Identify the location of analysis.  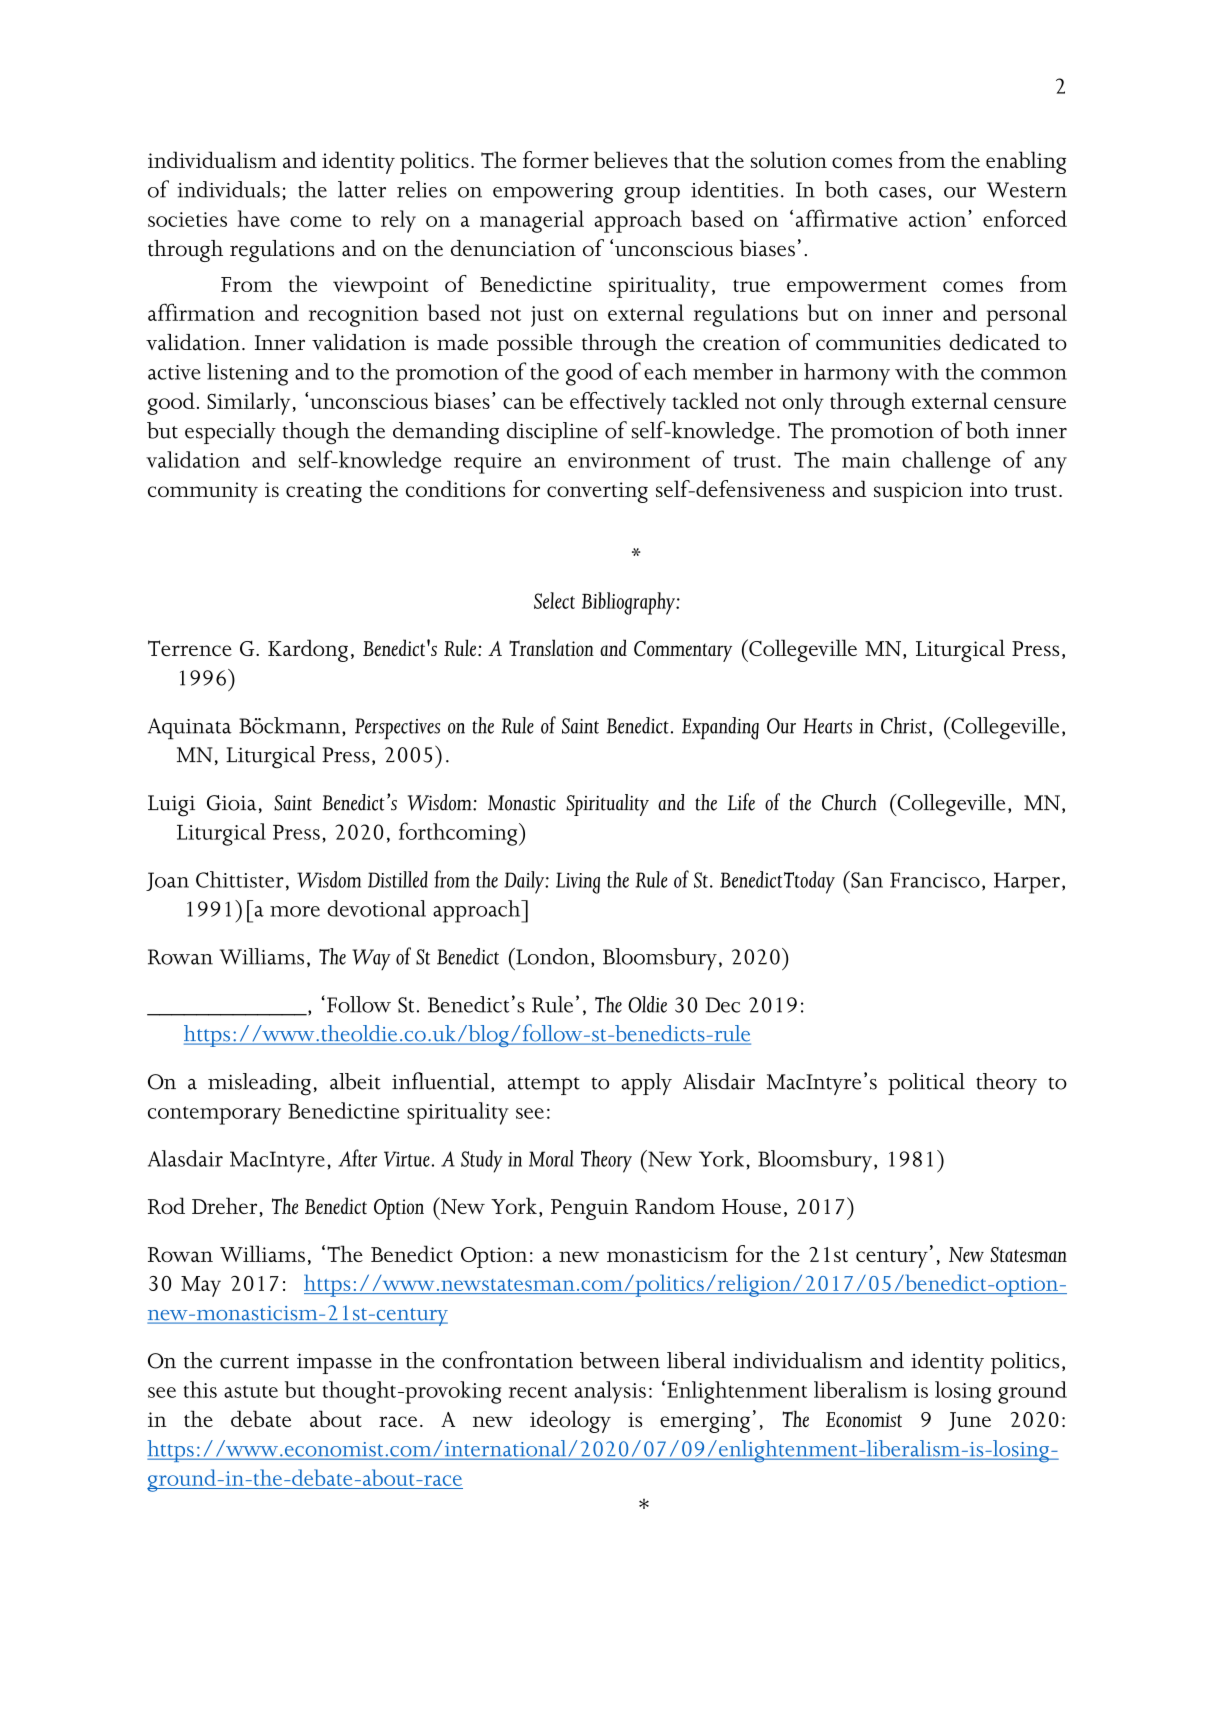
(610, 1392).
